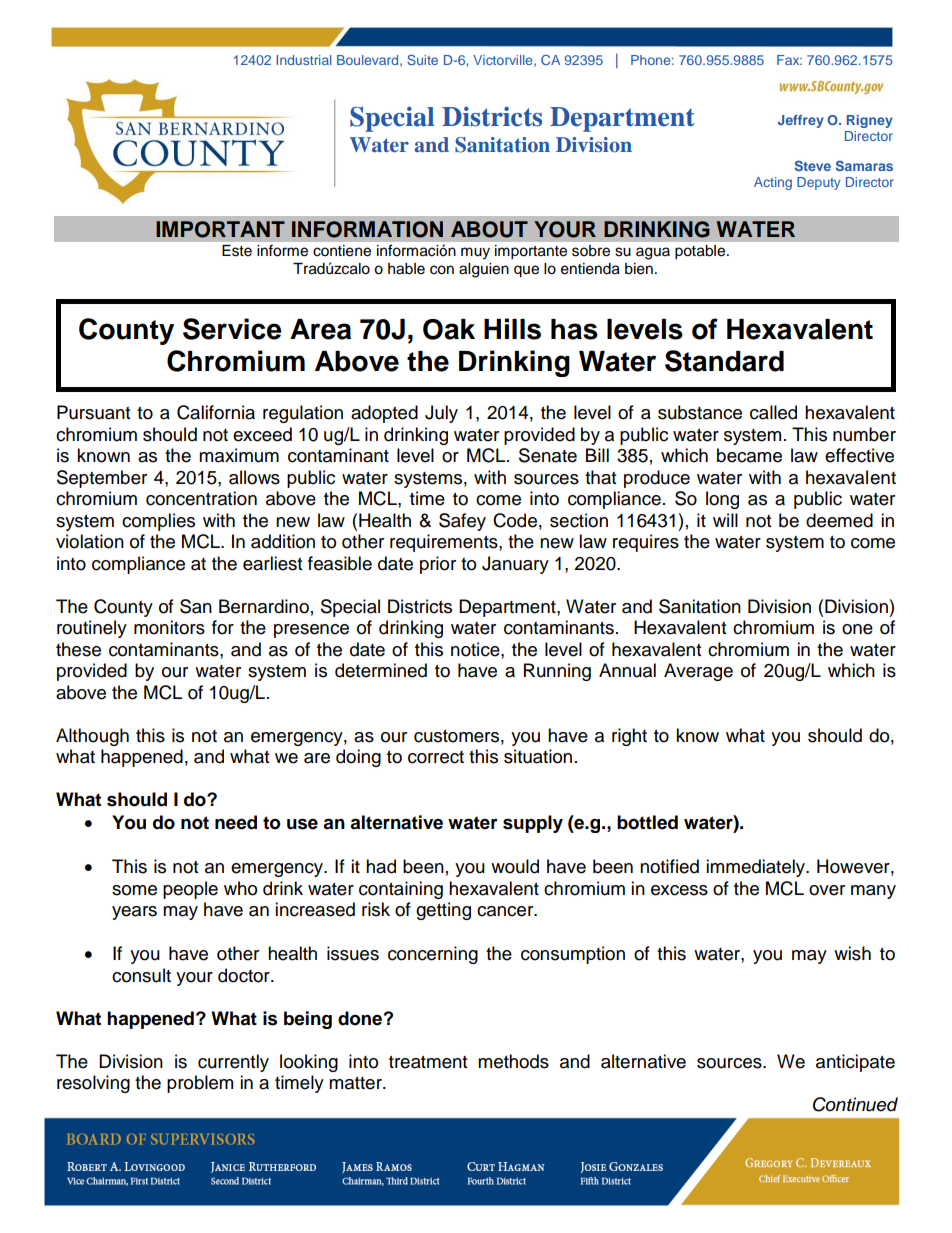 This screenshot has width=952, height=1233. Describe the element at coordinates (200, 1084) in the screenshot. I see `problem` at that location.
